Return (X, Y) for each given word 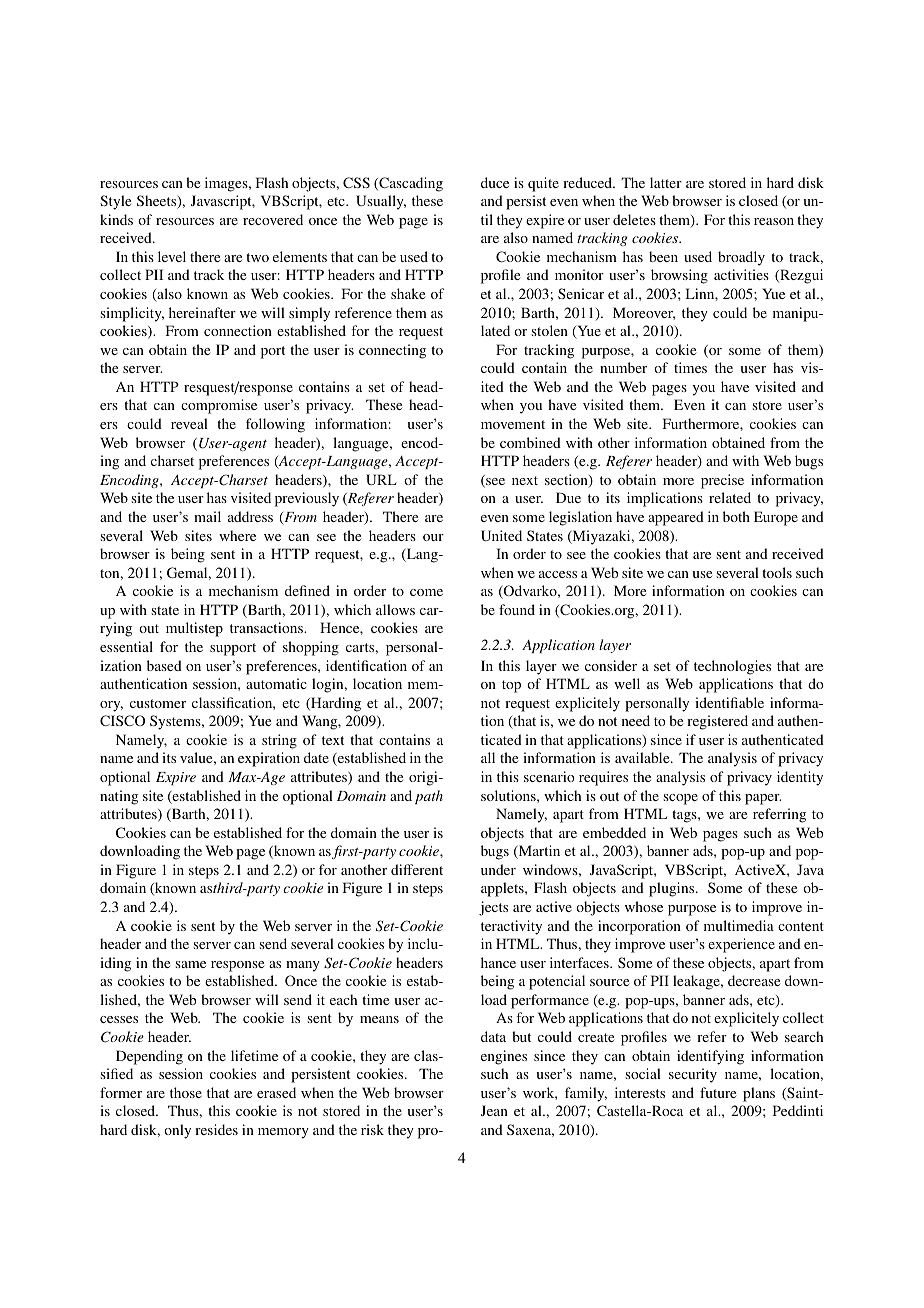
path (429, 797)
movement (513, 424)
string (279, 741)
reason (774, 221)
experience (741, 945)
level (172, 256)
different (417, 869)
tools (777, 572)
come (426, 592)
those (186, 1092)
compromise (219, 406)
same (191, 964)
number (623, 367)
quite (543, 184)
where (237, 535)
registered (717, 722)
